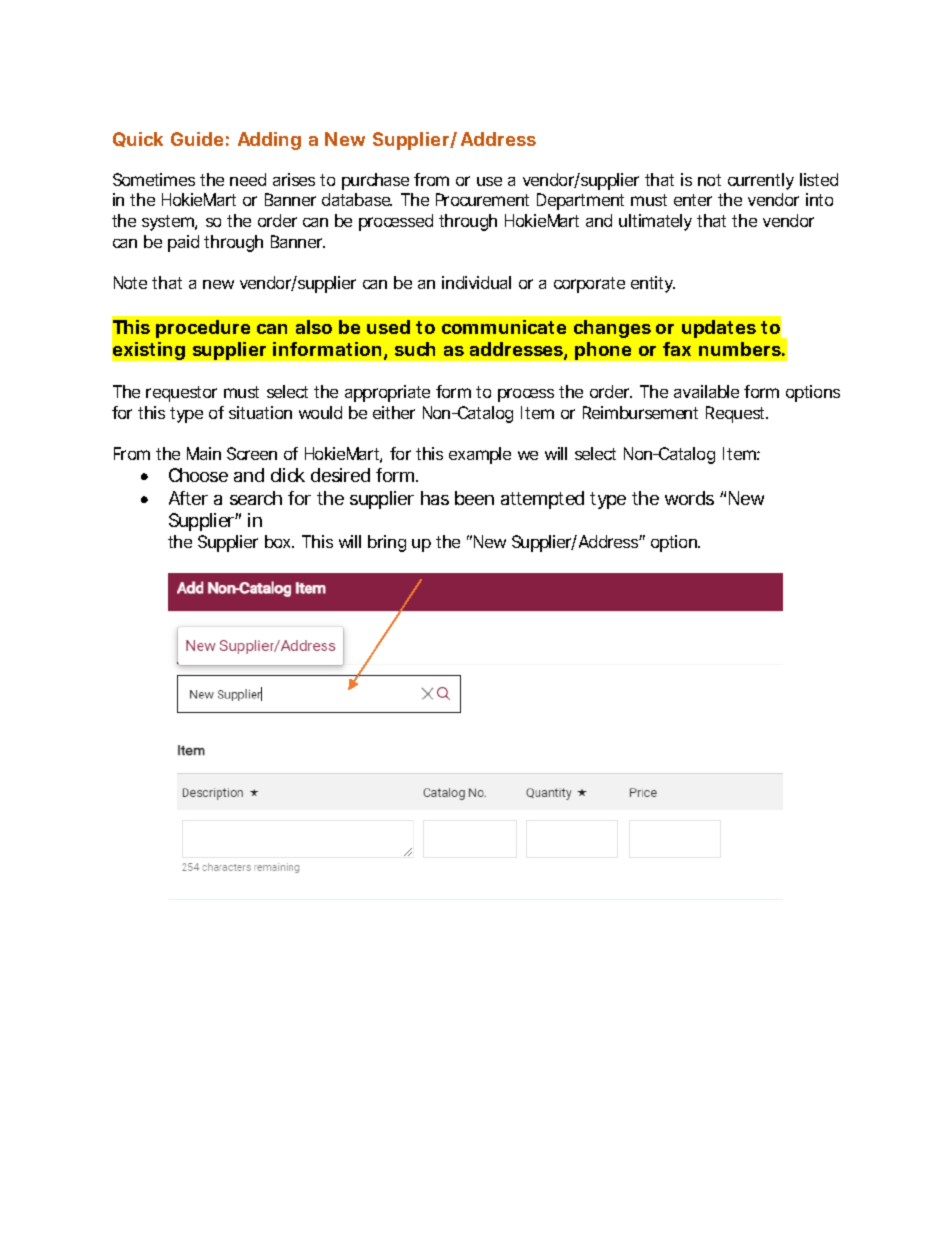 The width and height of the page is (952, 1233). Describe the element at coordinates (203, 329) in the page. I see `procedure` at that location.
